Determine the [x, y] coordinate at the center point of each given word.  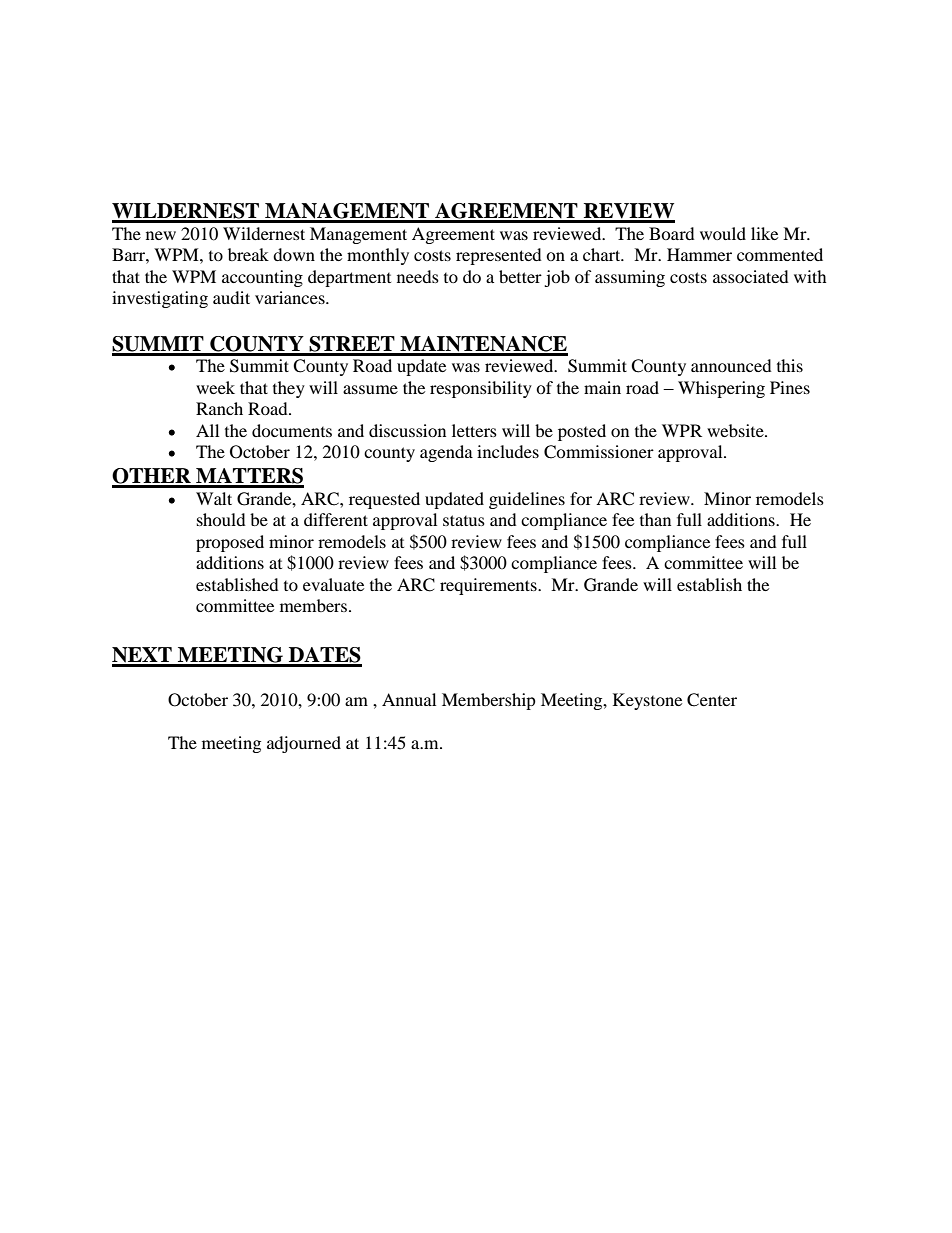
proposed [230, 543]
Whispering [721, 389]
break [248, 254]
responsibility [481, 389]
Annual [409, 699]
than [655, 519]
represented [499, 256]
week [215, 387]
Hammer [699, 254]
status [464, 520]
